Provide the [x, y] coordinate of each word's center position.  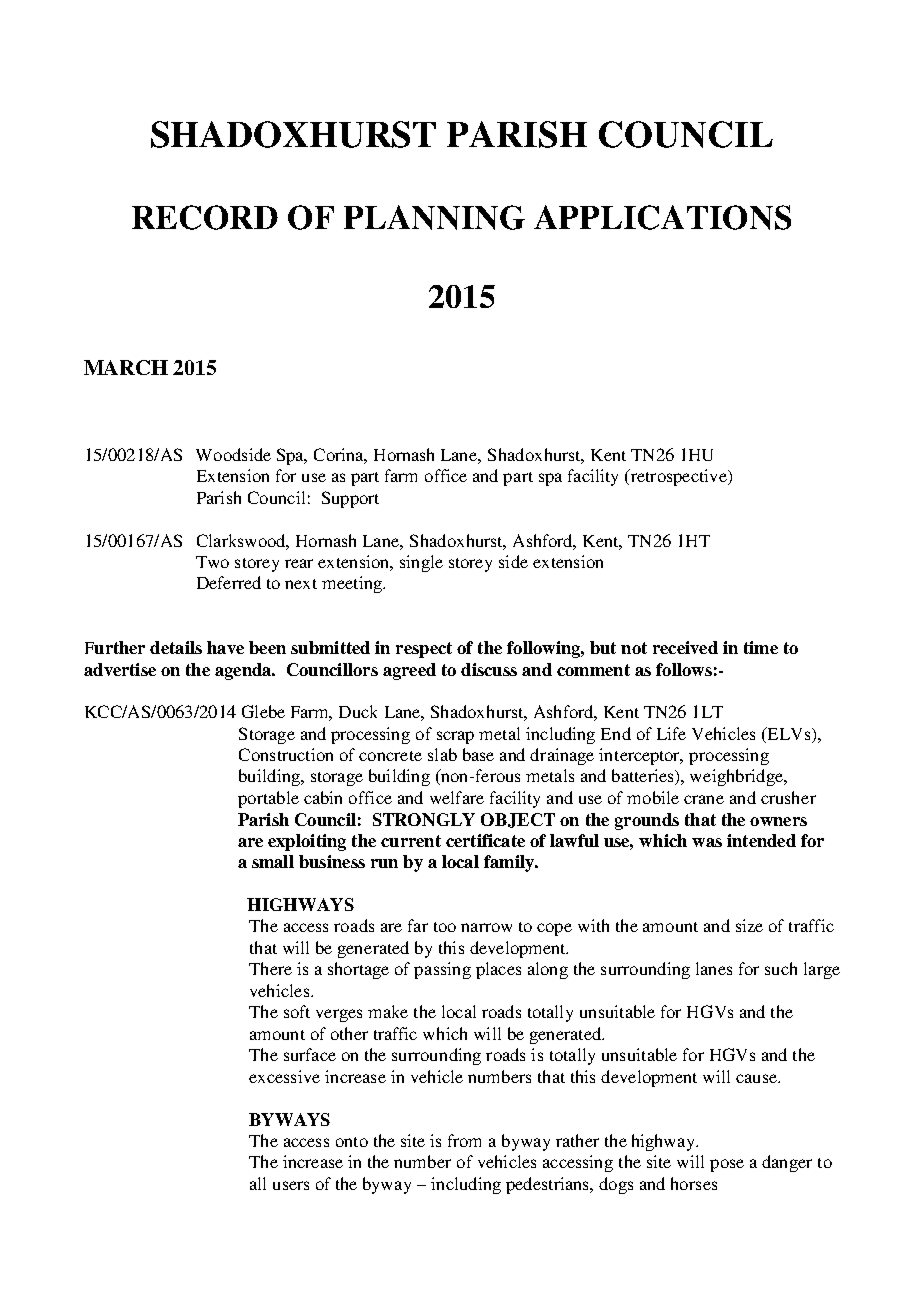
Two [212, 562]
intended [761, 840]
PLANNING [434, 217]
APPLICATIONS [662, 217]
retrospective [678, 477]
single [421, 563]
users [291, 1185]
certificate [485, 840]
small [273, 861]
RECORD [205, 217]
